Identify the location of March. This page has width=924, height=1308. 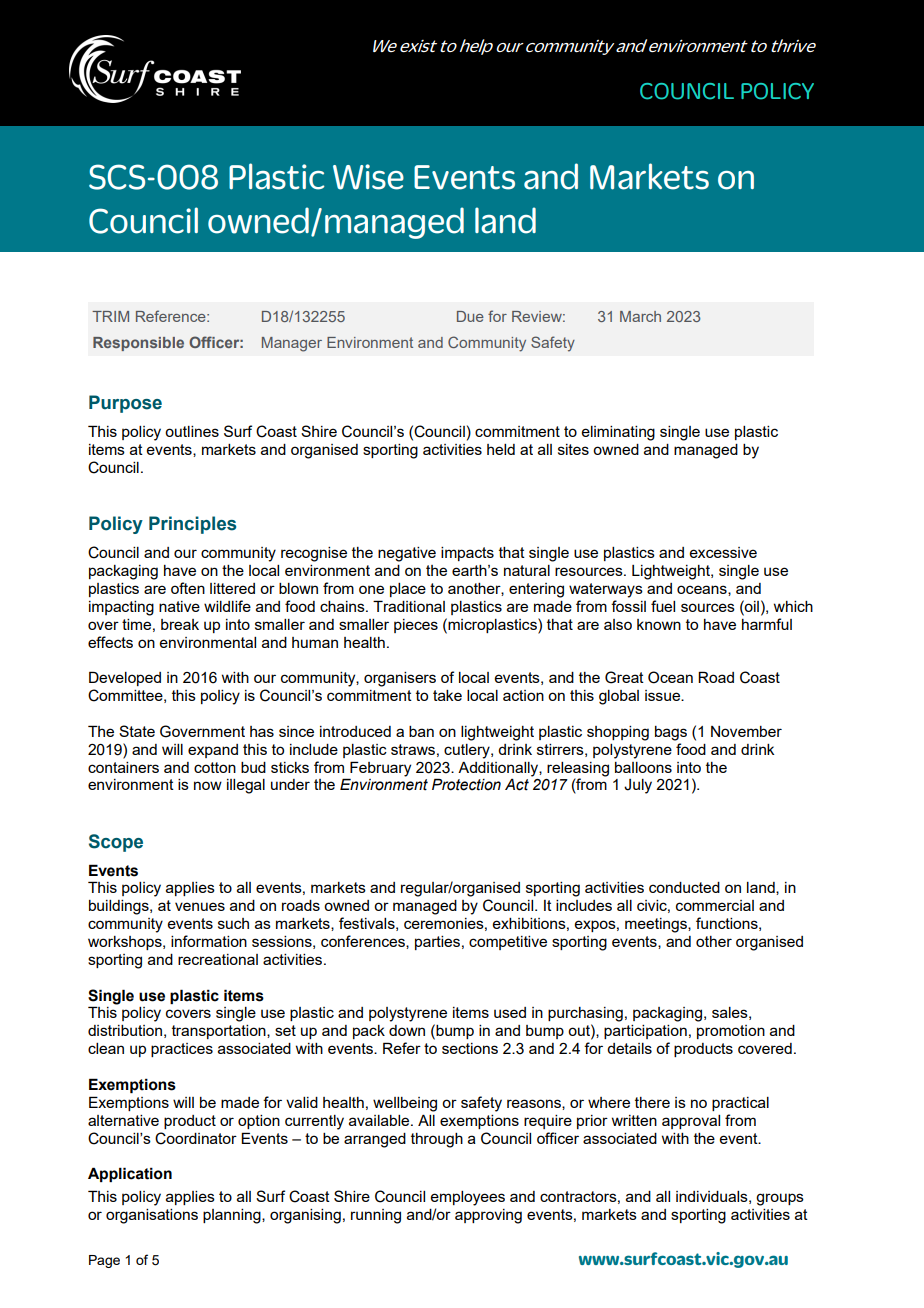
(640, 316).
